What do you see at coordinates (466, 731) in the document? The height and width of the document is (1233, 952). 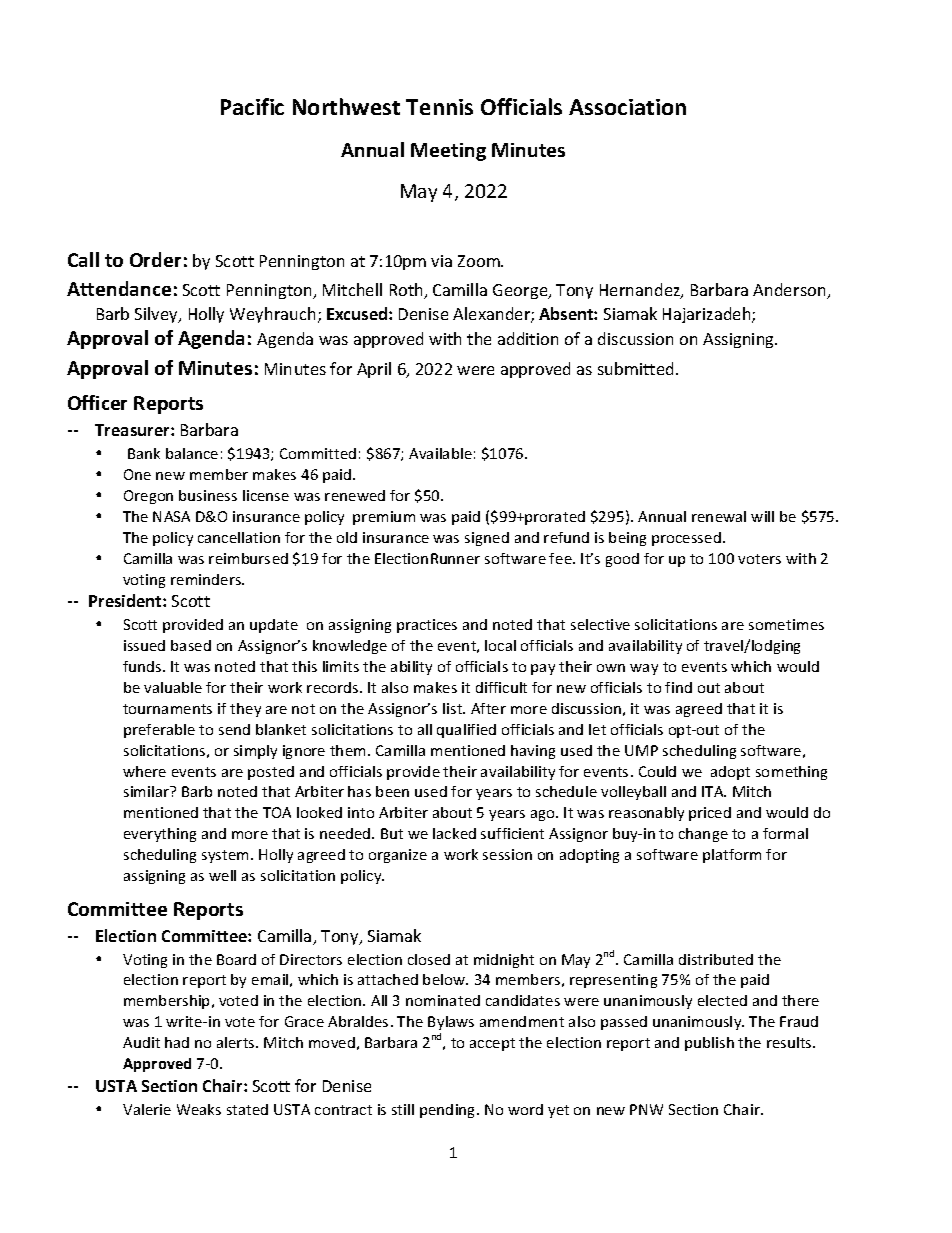 I see `qualified` at bounding box center [466, 731].
